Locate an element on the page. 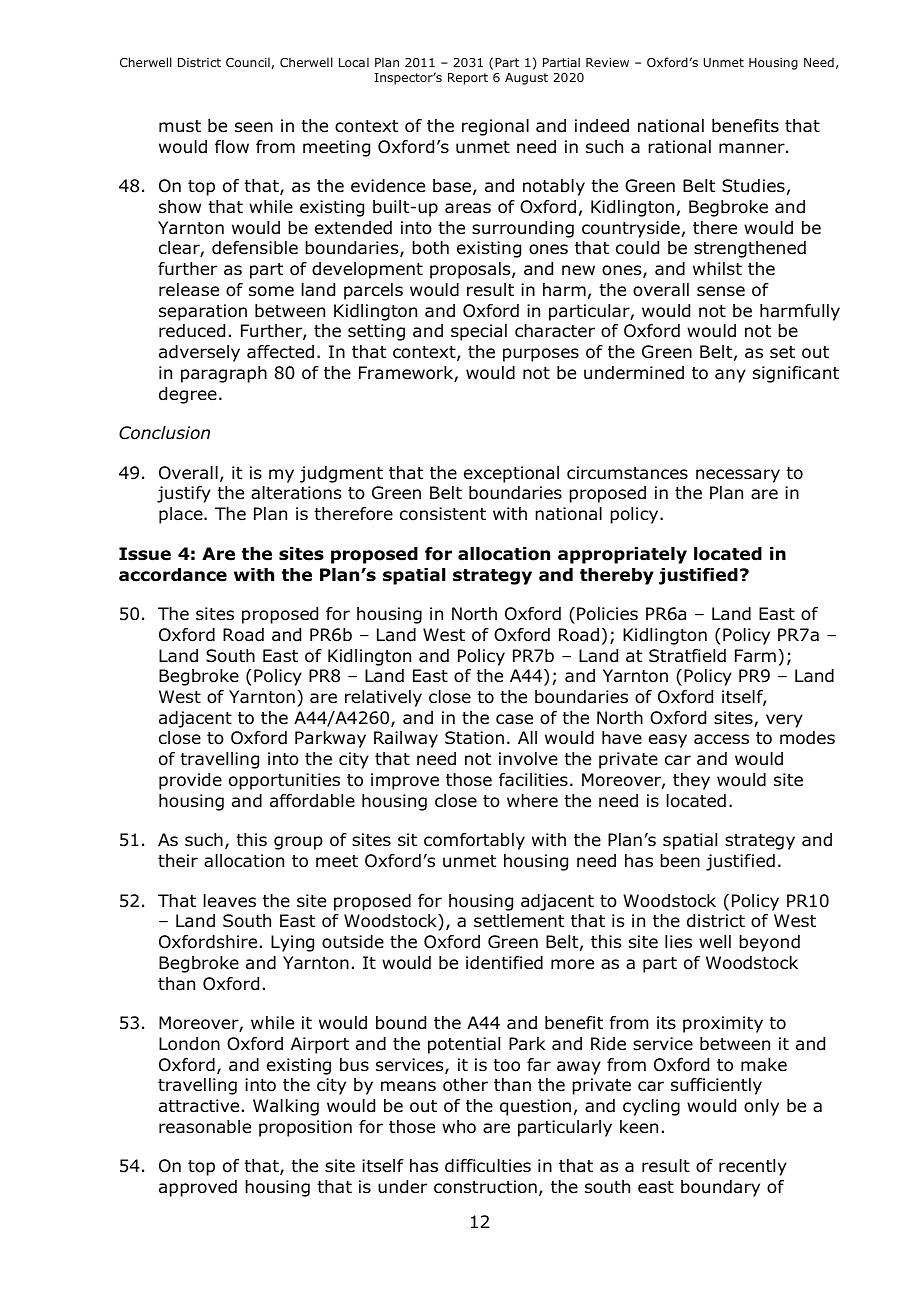  Conclusion is located at coordinates (164, 433).
